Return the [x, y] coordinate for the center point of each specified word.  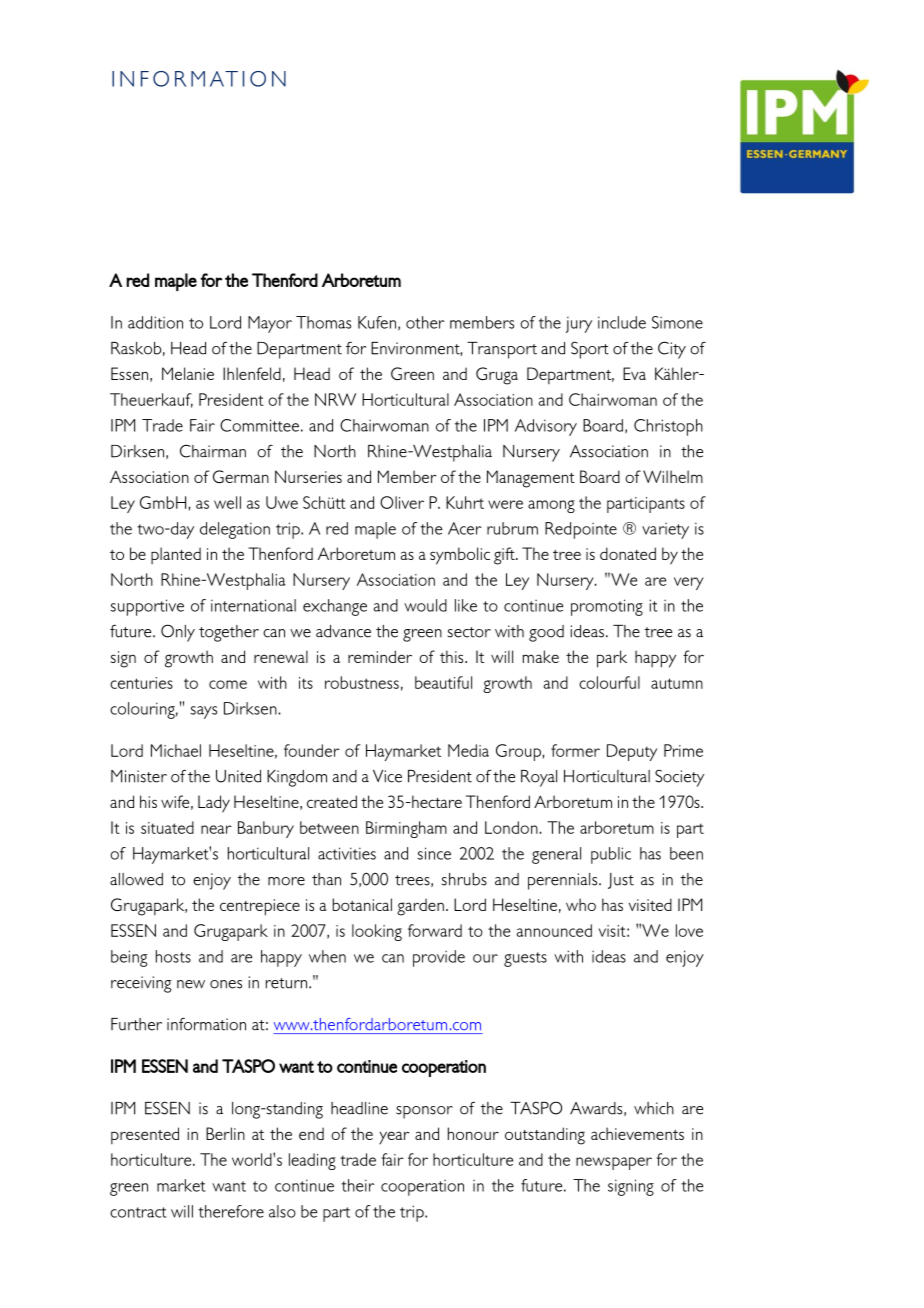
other [425, 322]
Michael [176, 750]
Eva [634, 373]
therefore [231, 1211]
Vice [387, 776]
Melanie [188, 373]
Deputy [632, 752]
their [358, 1185]
